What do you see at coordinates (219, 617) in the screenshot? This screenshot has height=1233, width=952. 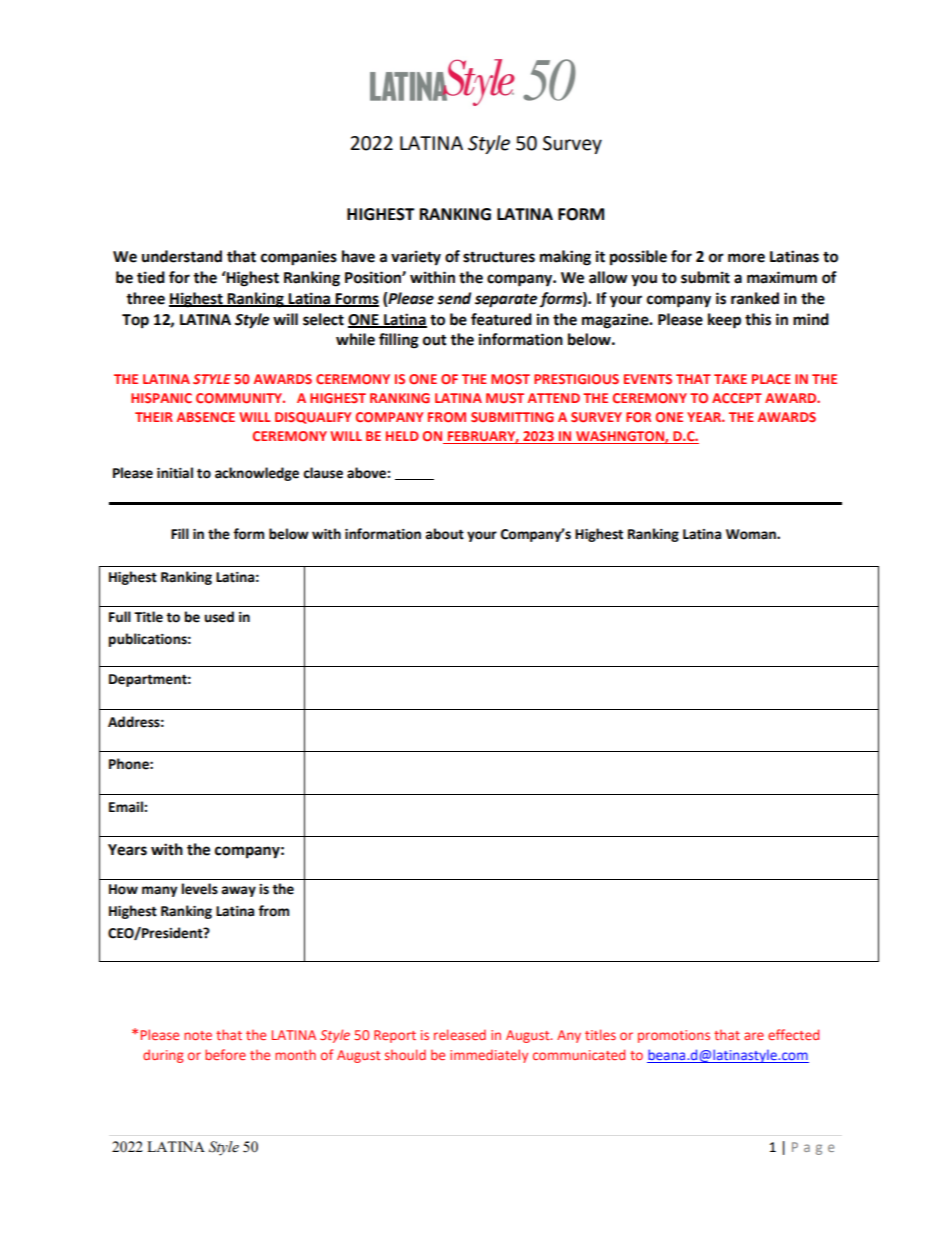 I see `used` at bounding box center [219, 617].
